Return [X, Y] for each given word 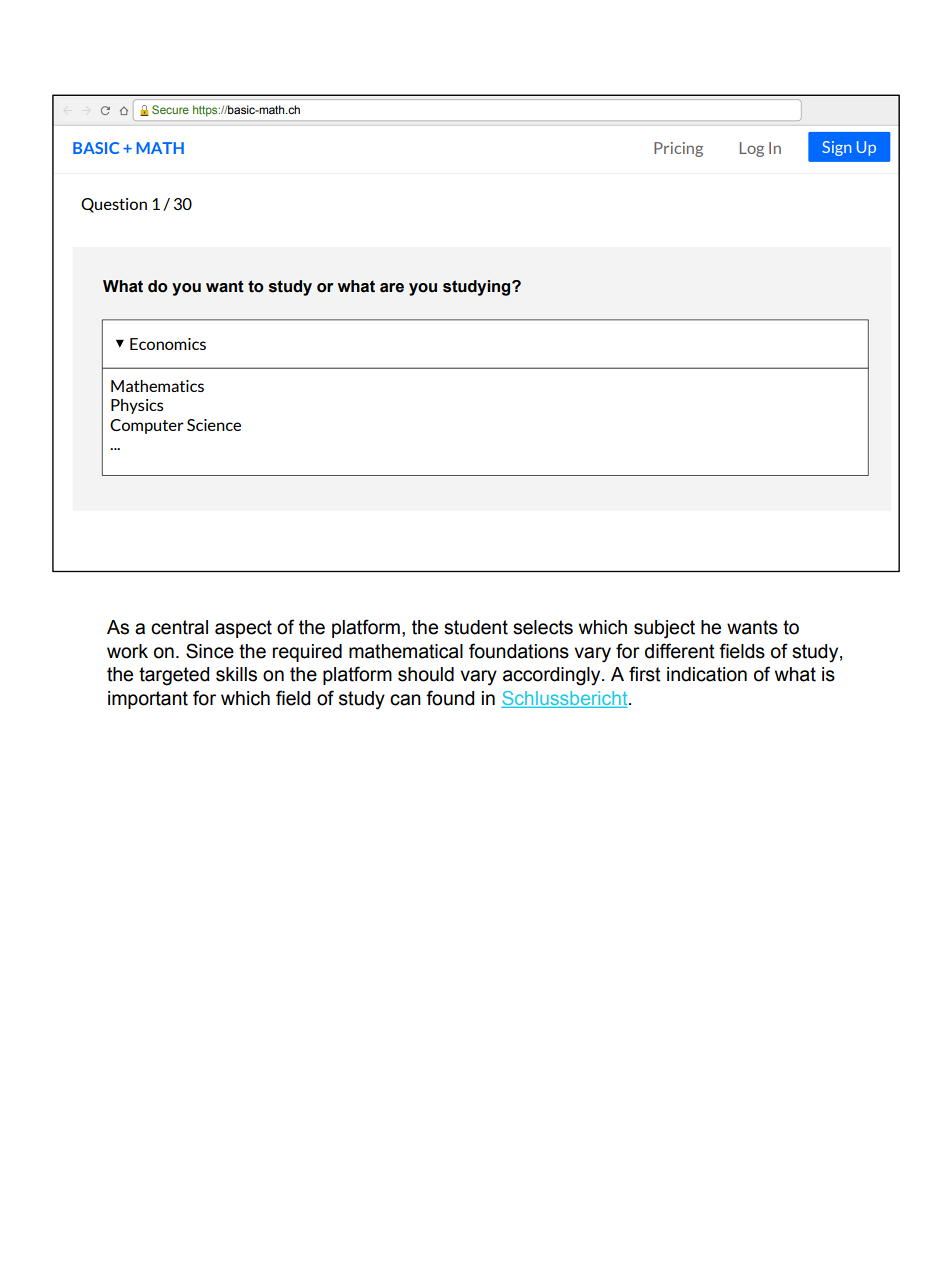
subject [664, 629]
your [404, 120]
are [392, 288]
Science [214, 425]
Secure [170, 109]
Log [752, 149]
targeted [174, 676]
